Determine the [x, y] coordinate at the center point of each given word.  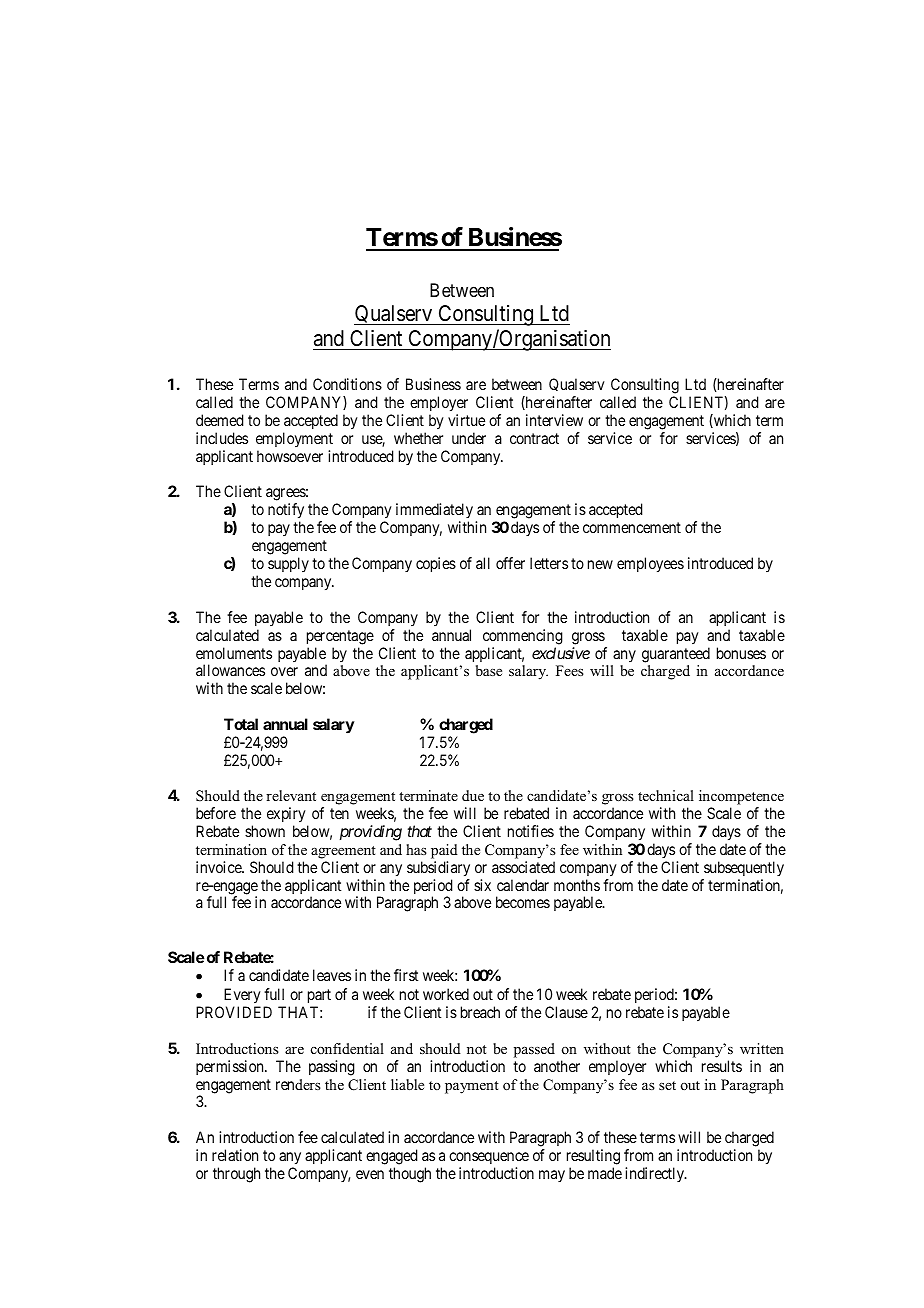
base [489, 670]
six [482, 885]
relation [235, 1155]
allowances [230, 670]
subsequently [744, 868]
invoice [219, 867]
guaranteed [676, 655]
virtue [466, 420]
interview [554, 420]
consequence [489, 1158]
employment [294, 439]
